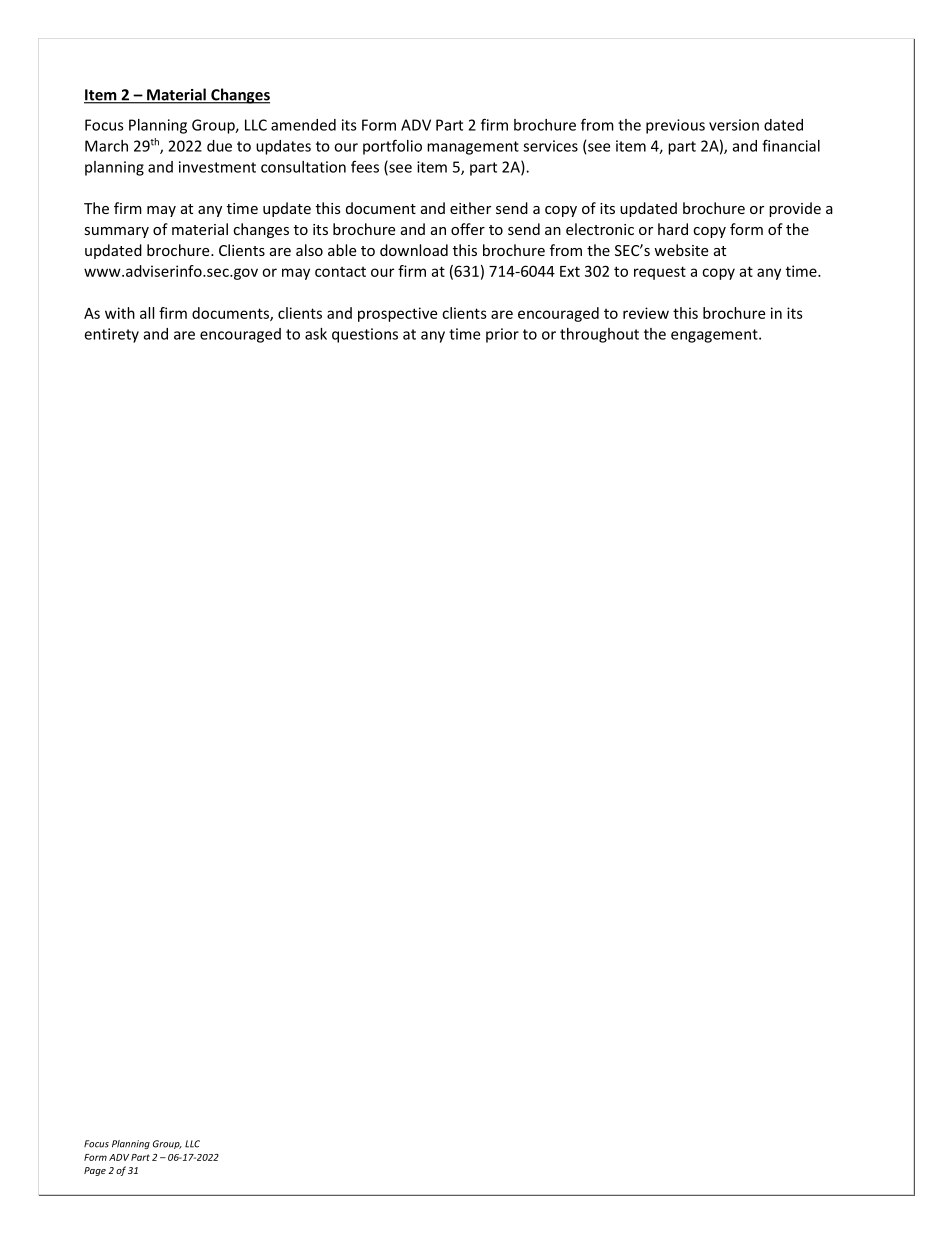 The width and height of the document is (952, 1233). I want to click on questions, so click(365, 335).
